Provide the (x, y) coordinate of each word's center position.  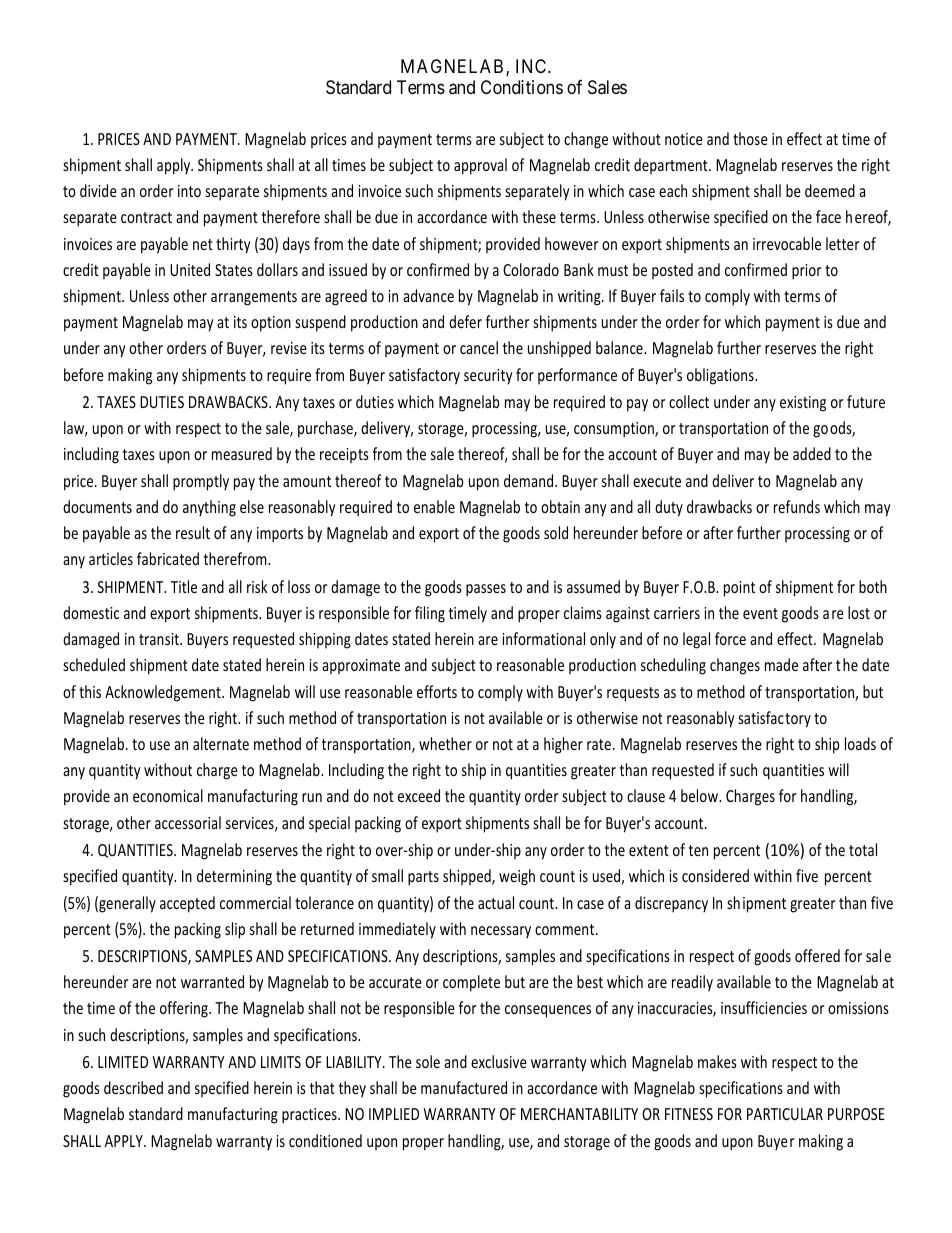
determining (234, 877)
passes (486, 590)
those (750, 138)
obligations (721, 376)
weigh (517, 877)
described (133, 1087)
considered (715, 875)
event (760, 613)
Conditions (522, 87)
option (271, 324)
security (488, 377)
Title (184, 586)
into (189, 191)
